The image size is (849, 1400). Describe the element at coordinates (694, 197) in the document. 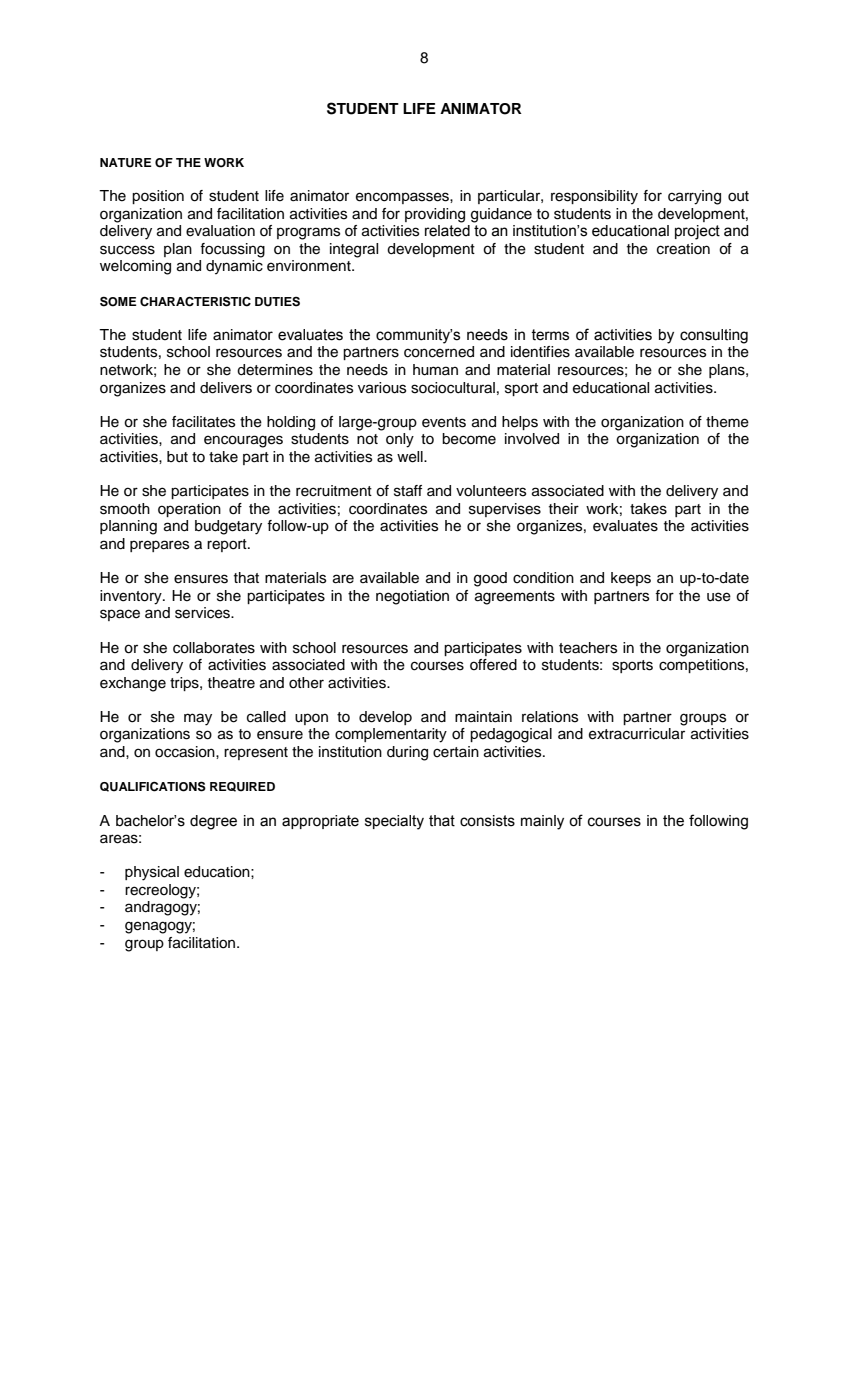

I see `carrying` at that location.
